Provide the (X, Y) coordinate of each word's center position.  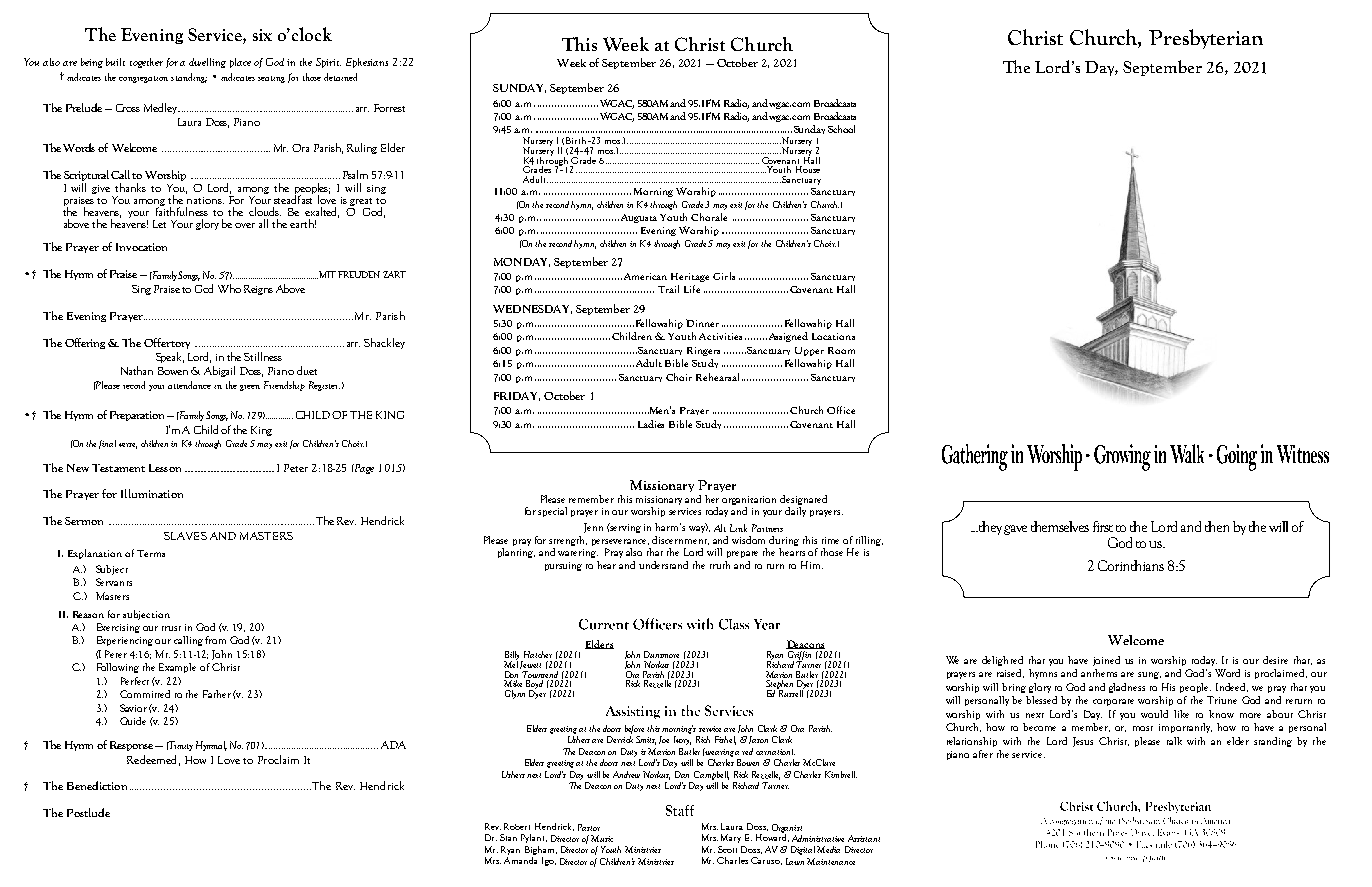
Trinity (180, 746)
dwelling (207, 63)
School (841, 129)
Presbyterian (1206, 39)
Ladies (651, 424)
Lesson (165, 468)
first (1103, 526)
